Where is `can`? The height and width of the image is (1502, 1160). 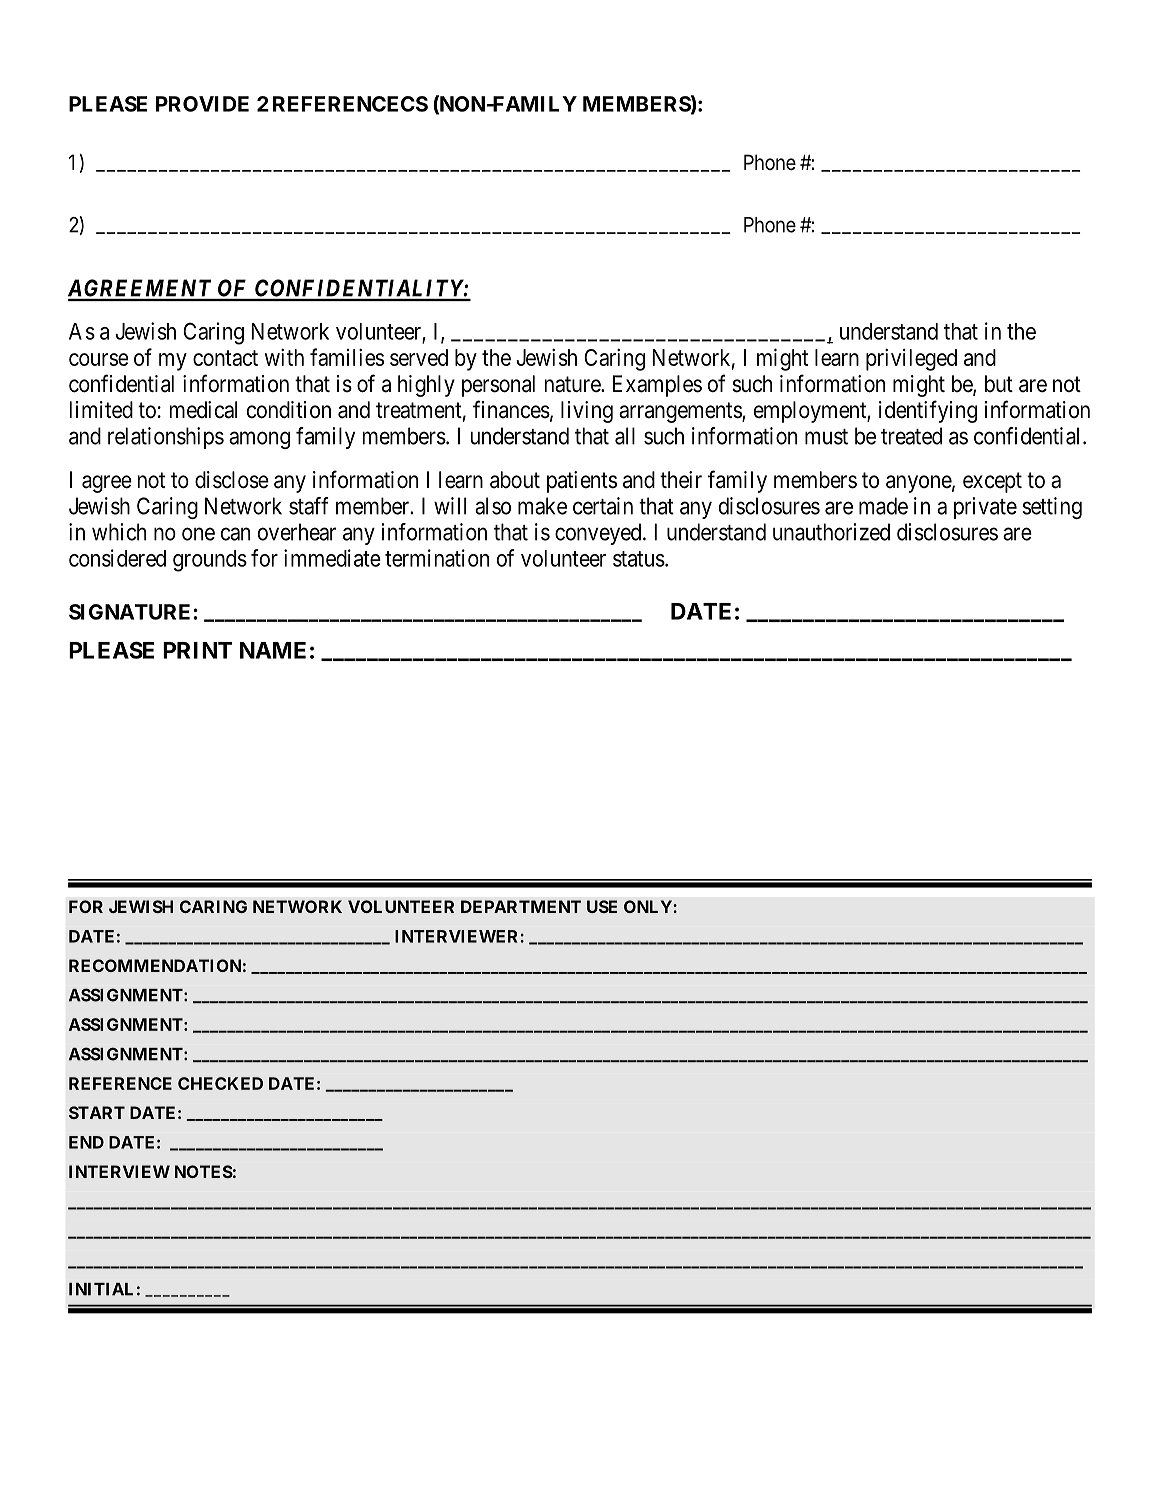
can is located at coordinates (235, 534).
